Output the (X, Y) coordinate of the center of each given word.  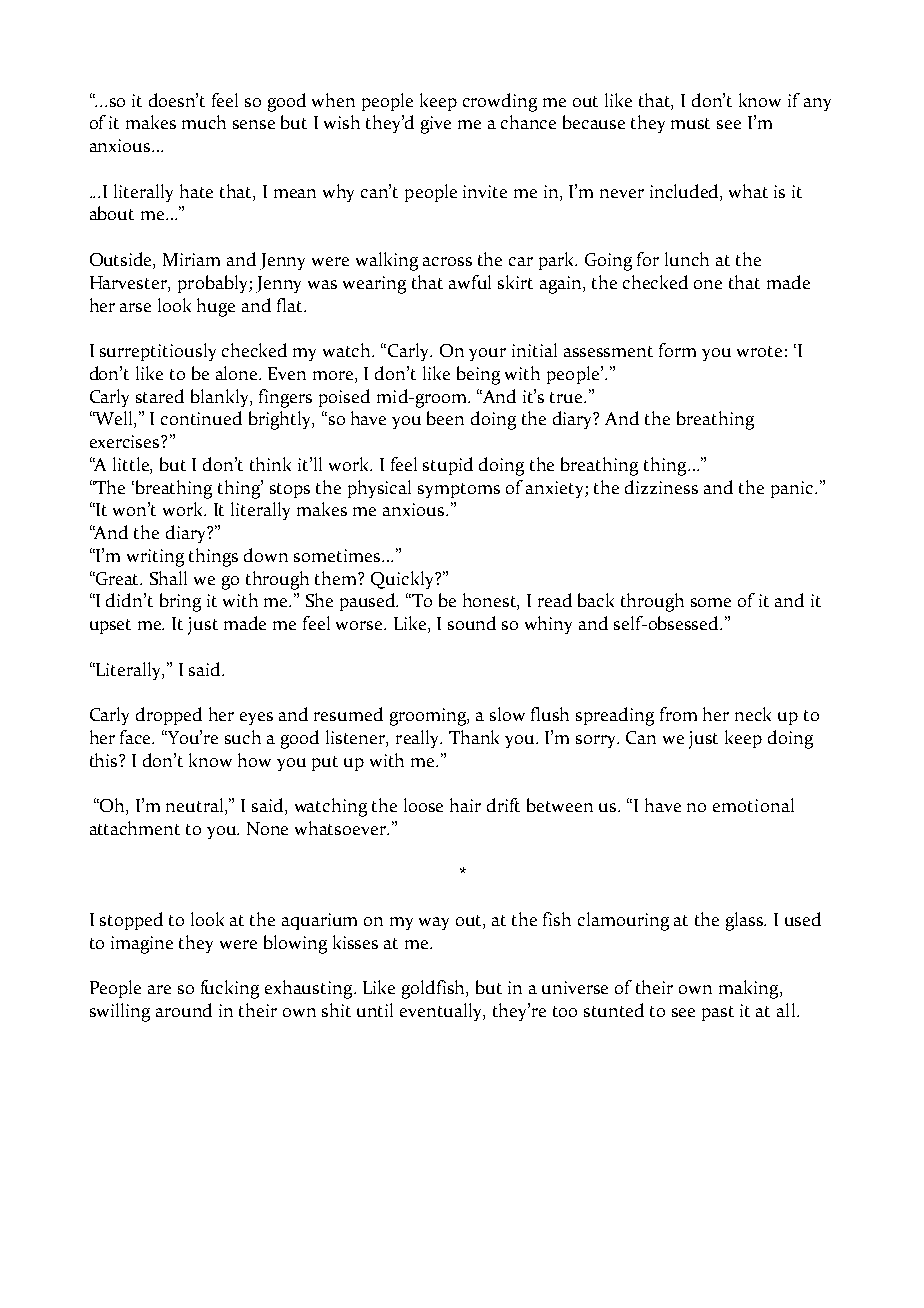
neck (753, 714)
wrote (759, 351)
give (436, 125)
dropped (169, 716)
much (204, 122)
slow (507, 714)
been (445, 418)
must (690, 123)
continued (201, 418)
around (184, 1010)
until (375, 1010)
